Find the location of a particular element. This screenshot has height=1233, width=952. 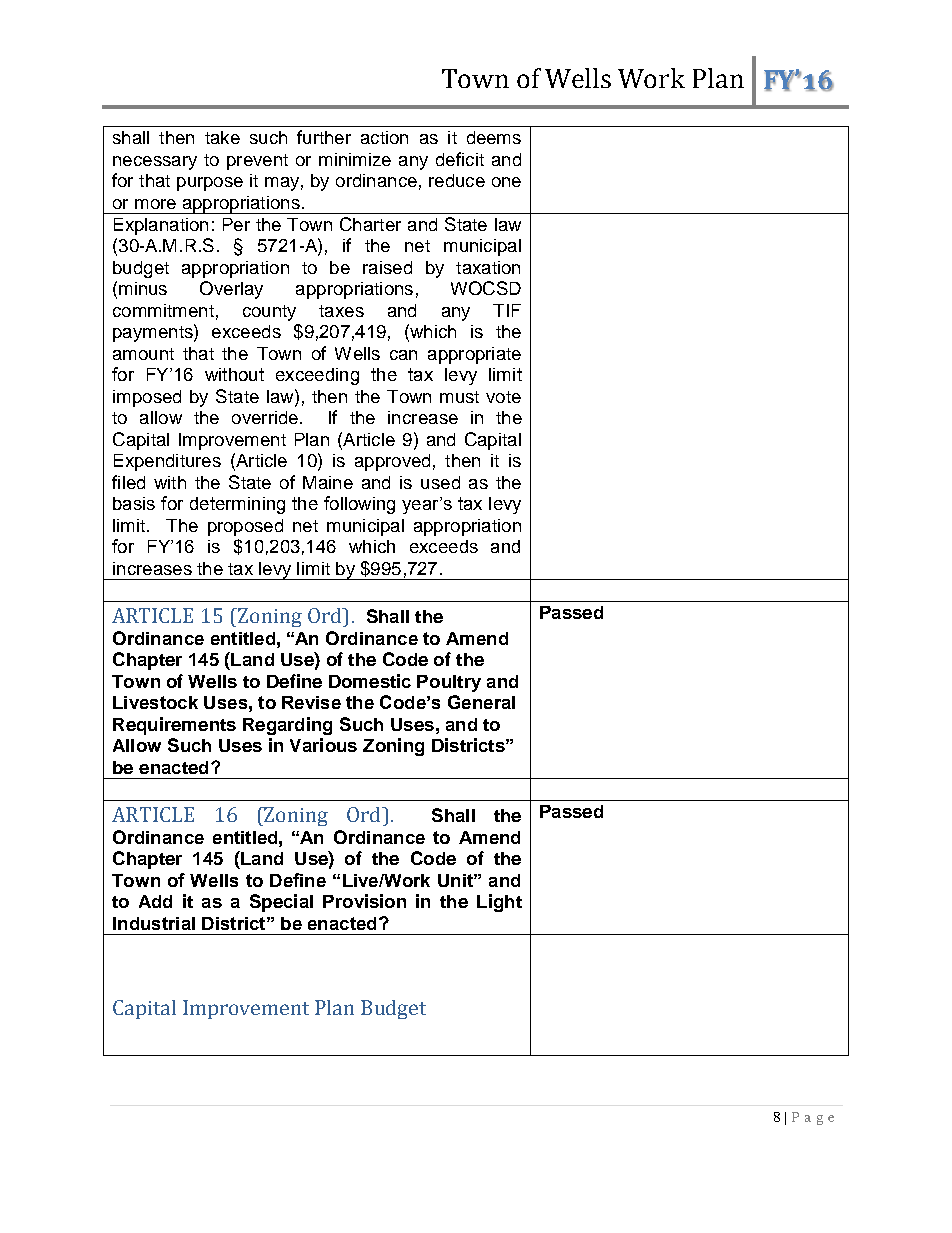

exceeding is located at coordinates (317, 376).
